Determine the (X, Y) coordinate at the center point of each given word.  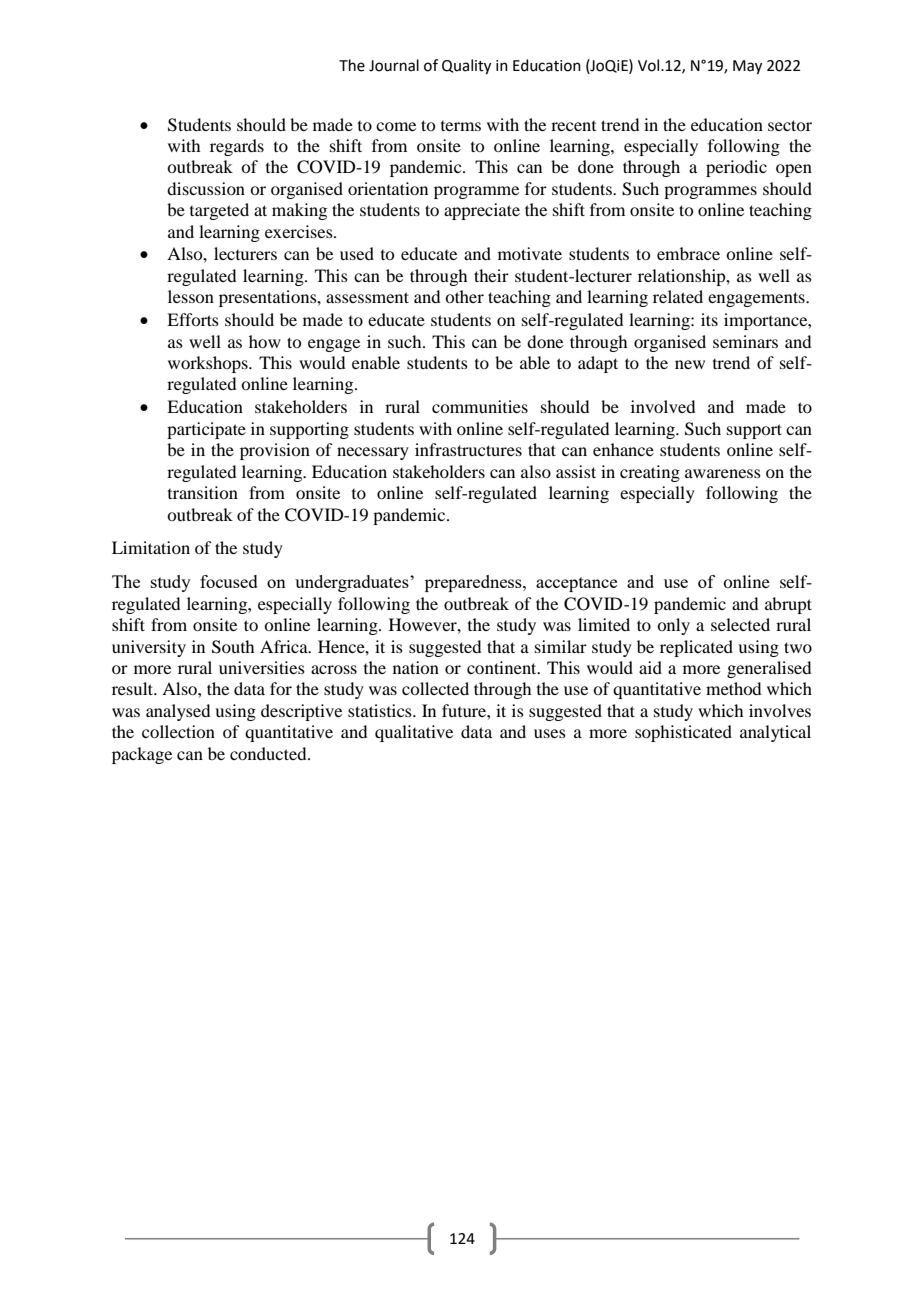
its (709, 319)
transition (203, 492)
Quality (466, 67)
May (747, 67)
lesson (191, 296)
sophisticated (683, 733)
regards (237, 147)
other (464, 296)
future (465, 710)
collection (178, 731)
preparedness (474, 583)
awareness (723, 473)
